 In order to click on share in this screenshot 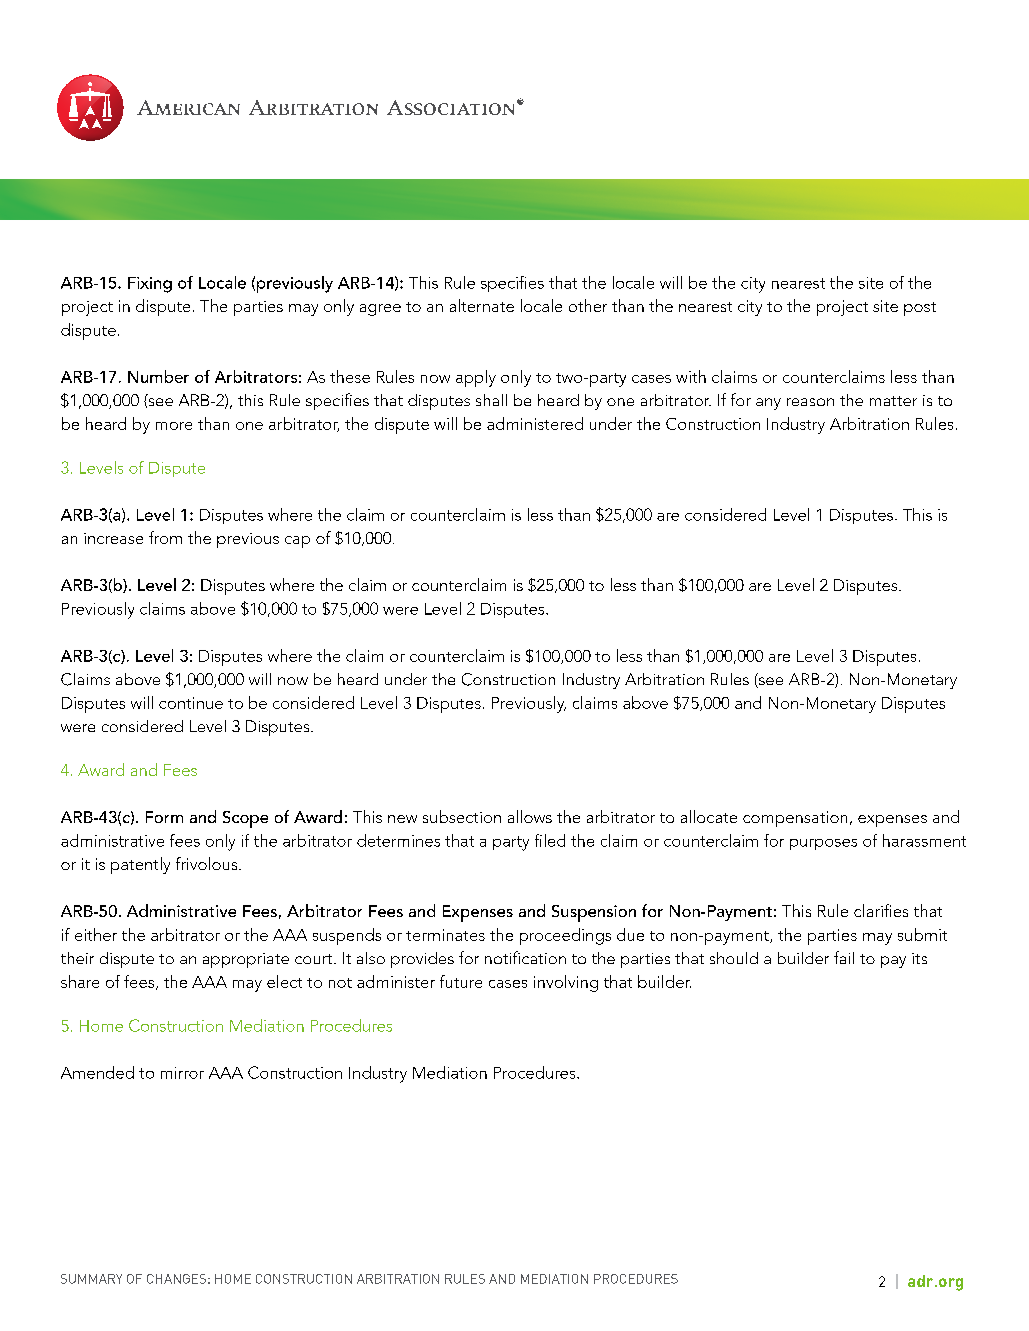, I will do `click(80, 981)`.
